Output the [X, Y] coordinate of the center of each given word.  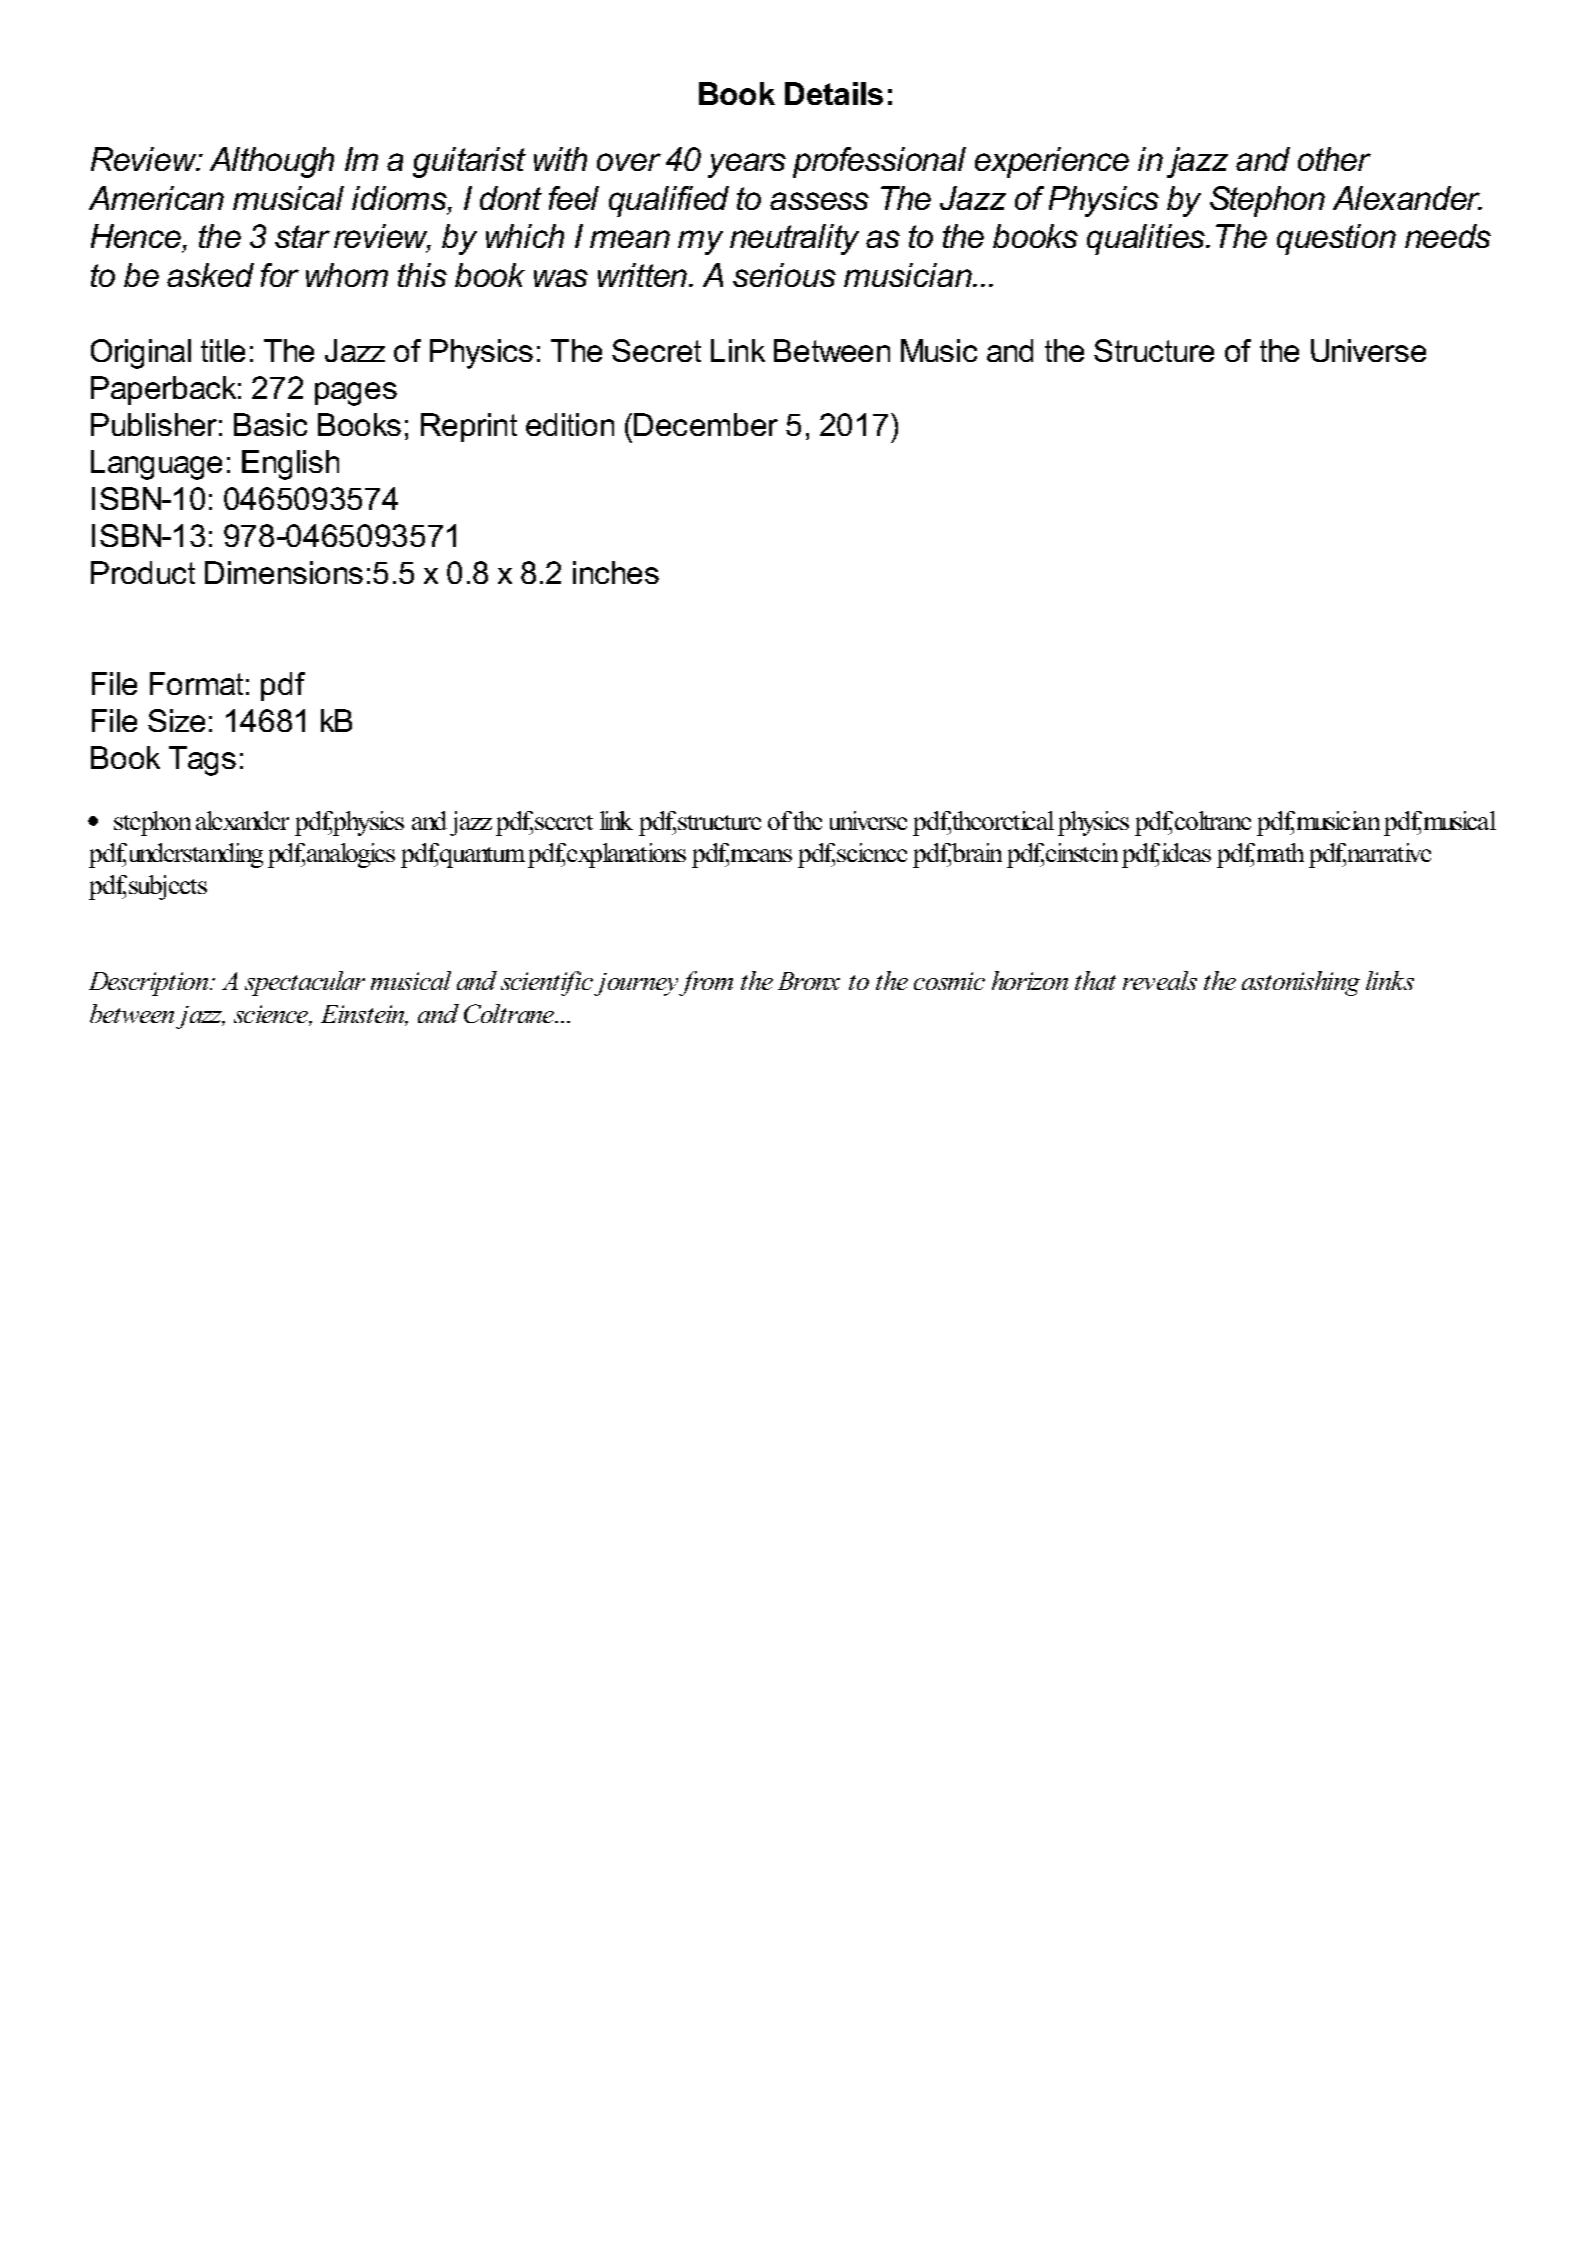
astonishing [1301, 983]
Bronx [809, 981]
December [706, 424]
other [1334, 159]
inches [616, 572]
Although [272, 162]
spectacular [305, 983]
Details [834, 93]
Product [143, 572]
